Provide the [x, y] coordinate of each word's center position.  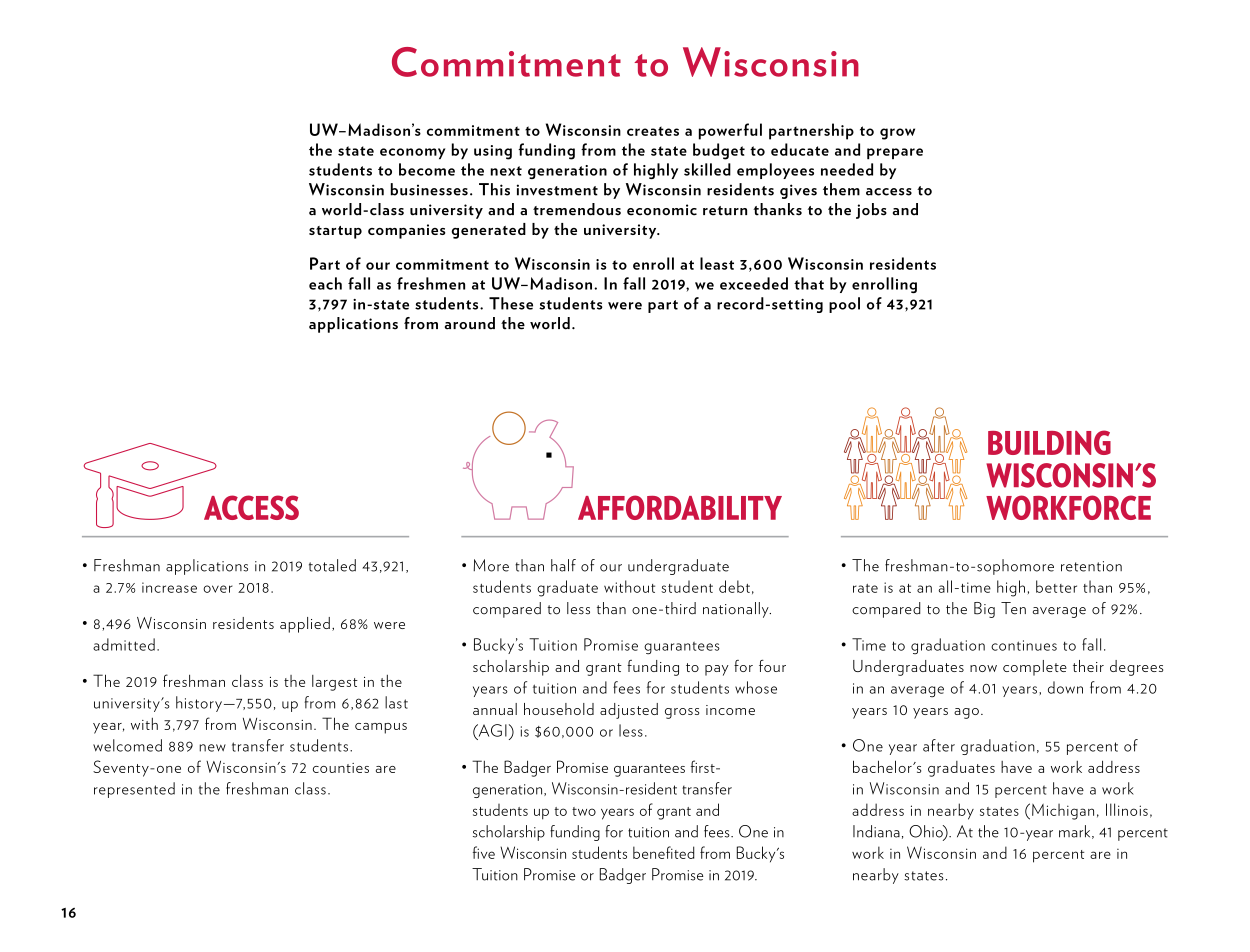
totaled [332, 565]
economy [412, 154]
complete [1035, 668]
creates [653, 131]
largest [335, 683]
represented [134, 790]
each [325, 283]
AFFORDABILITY [680, 507]
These [511, 303]
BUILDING [1049, 442]
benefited [664, 852]
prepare [895, 154]
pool [844, 305]
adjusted [629, 711]
